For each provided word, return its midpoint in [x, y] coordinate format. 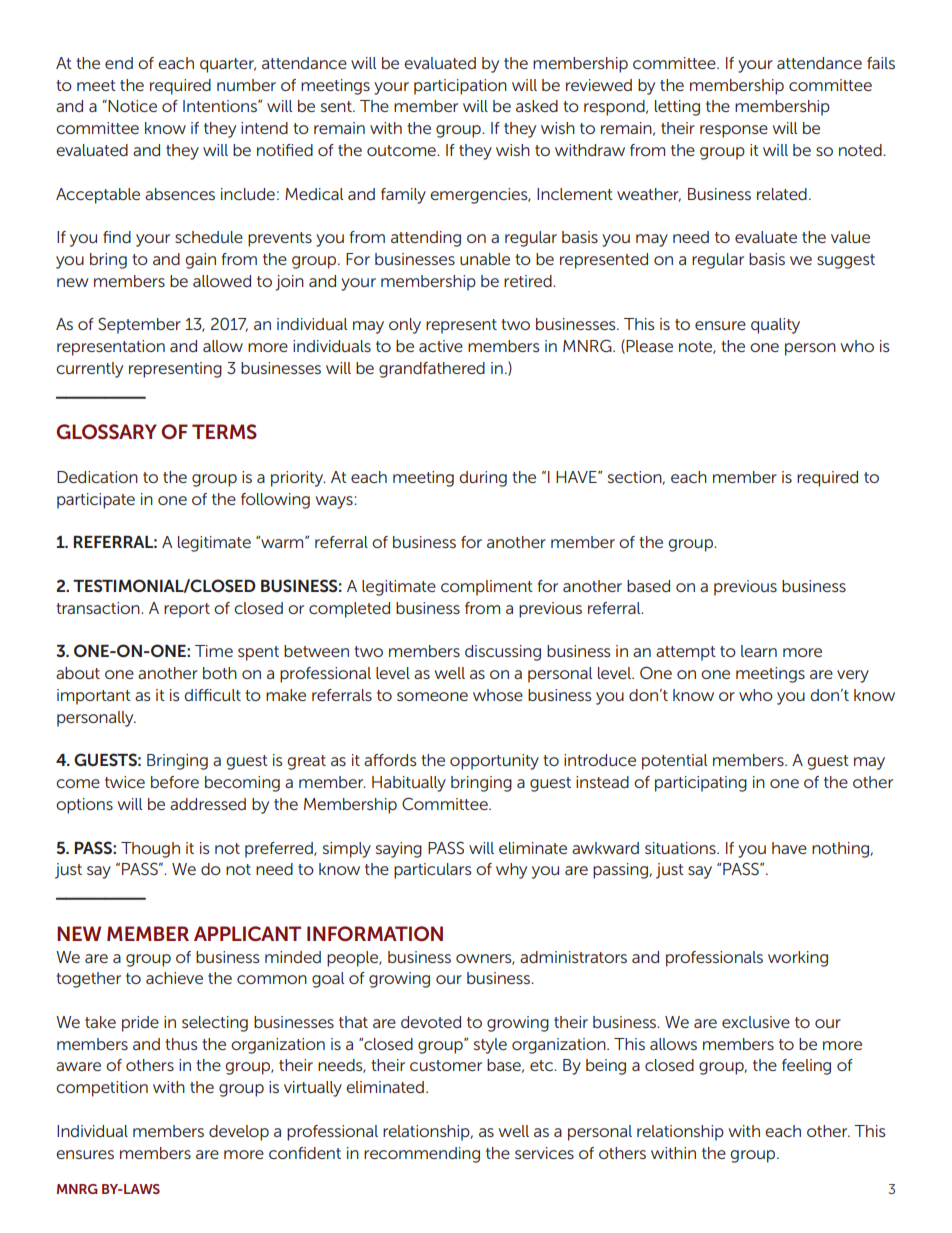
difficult [212, 695]
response [734, 131]
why [511, 871]
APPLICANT [247, 933]
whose [498, 695]
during [483, 479]
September [139, 325]
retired [529, 281]
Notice [131, 106]
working [798, 959]
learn [759, 651]
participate [96, 501]
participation [460, 87]
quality [775, 326]
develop [239, 1133]
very [853, 676]
